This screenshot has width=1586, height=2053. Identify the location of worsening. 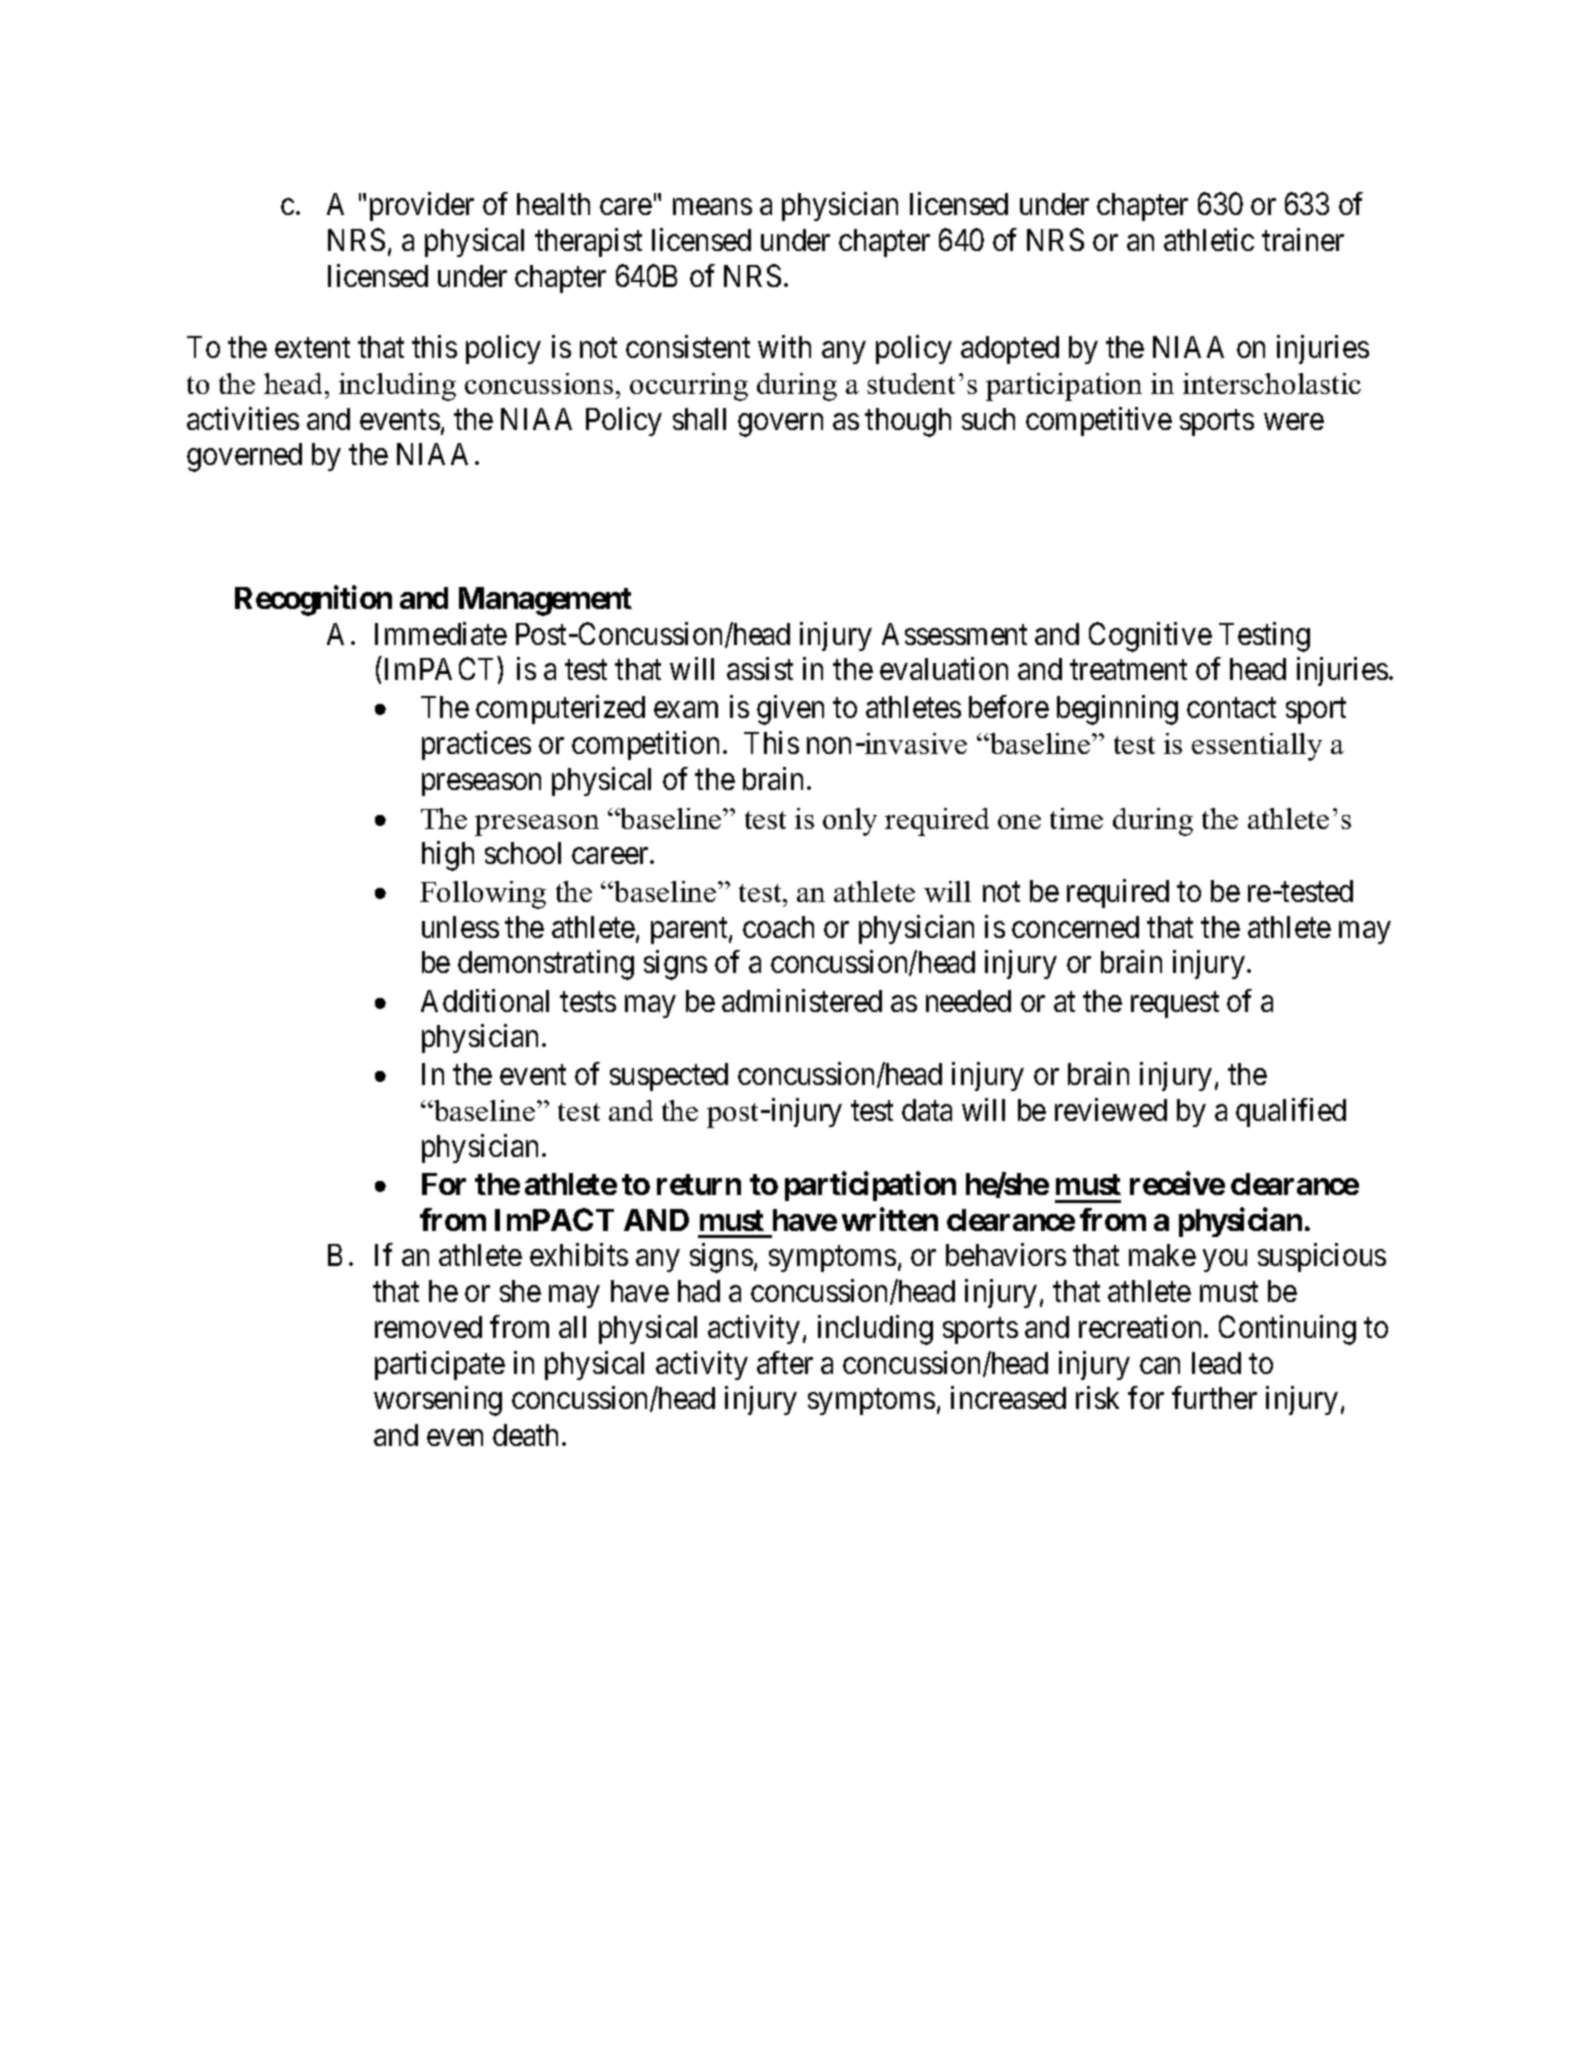
(438, 1401).
